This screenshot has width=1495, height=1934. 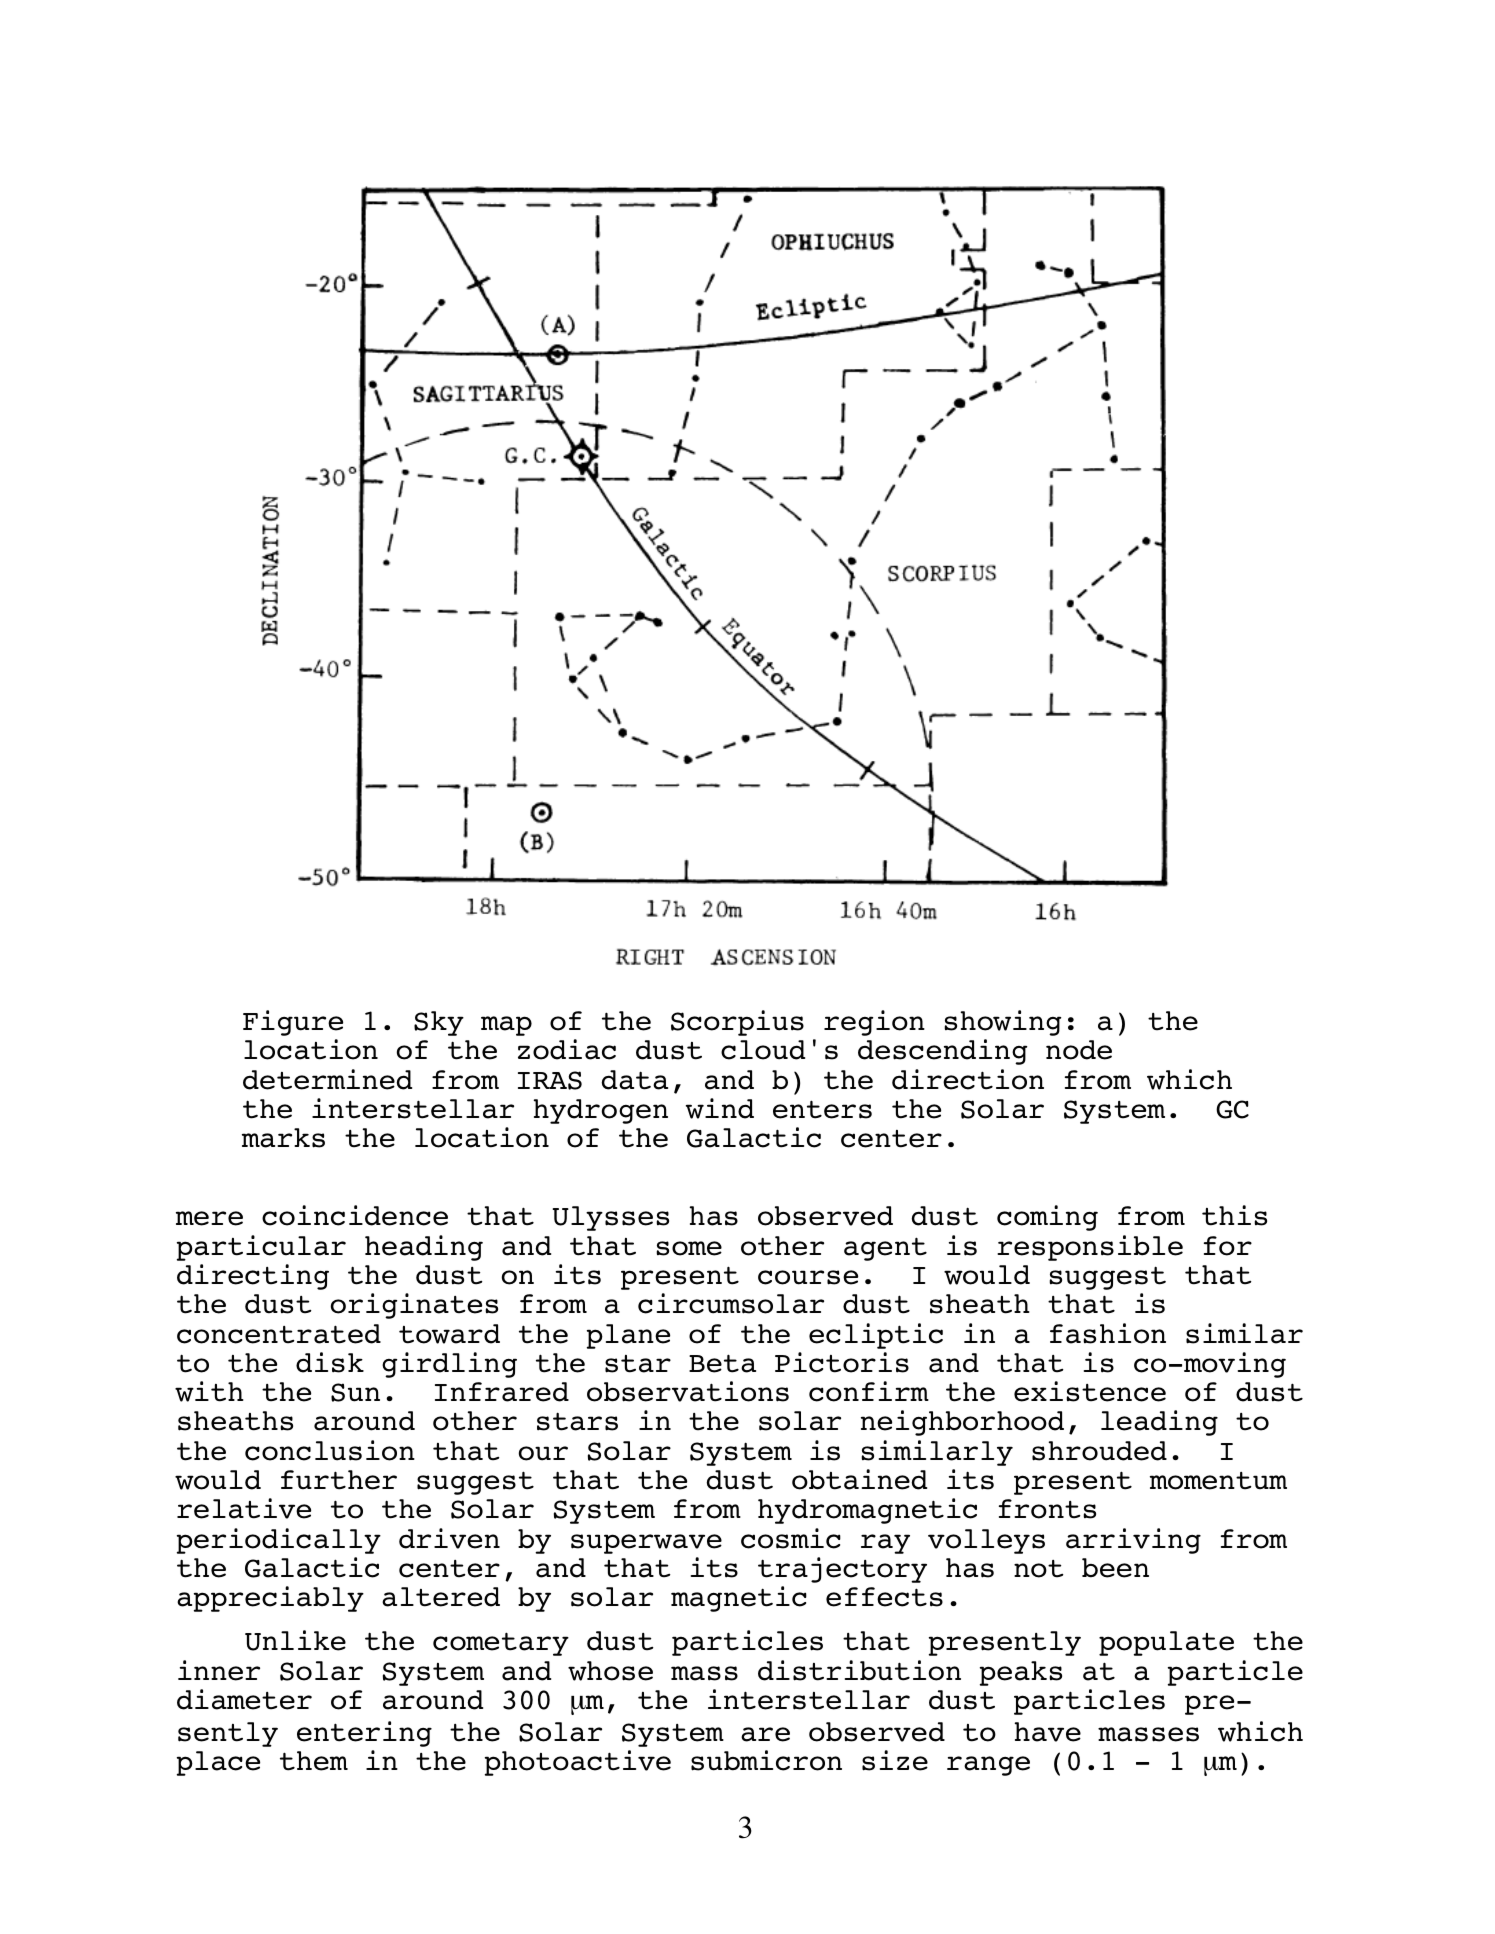 I want to click on Figure, so click(x=293, y=1023).
